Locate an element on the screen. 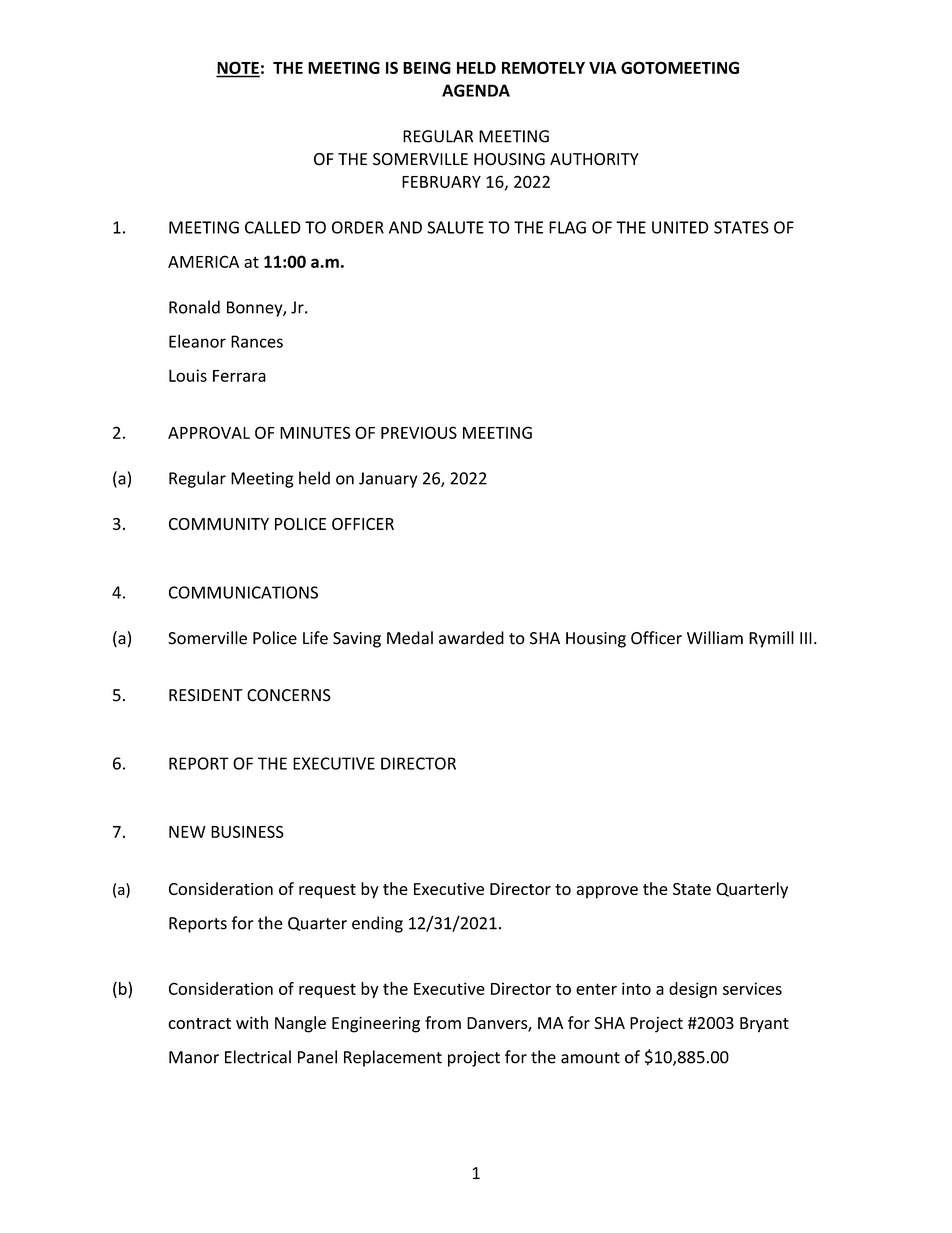 The height and width of the screenshot is (1233, 952). AGENDA is located at coordinates (476, 90).
